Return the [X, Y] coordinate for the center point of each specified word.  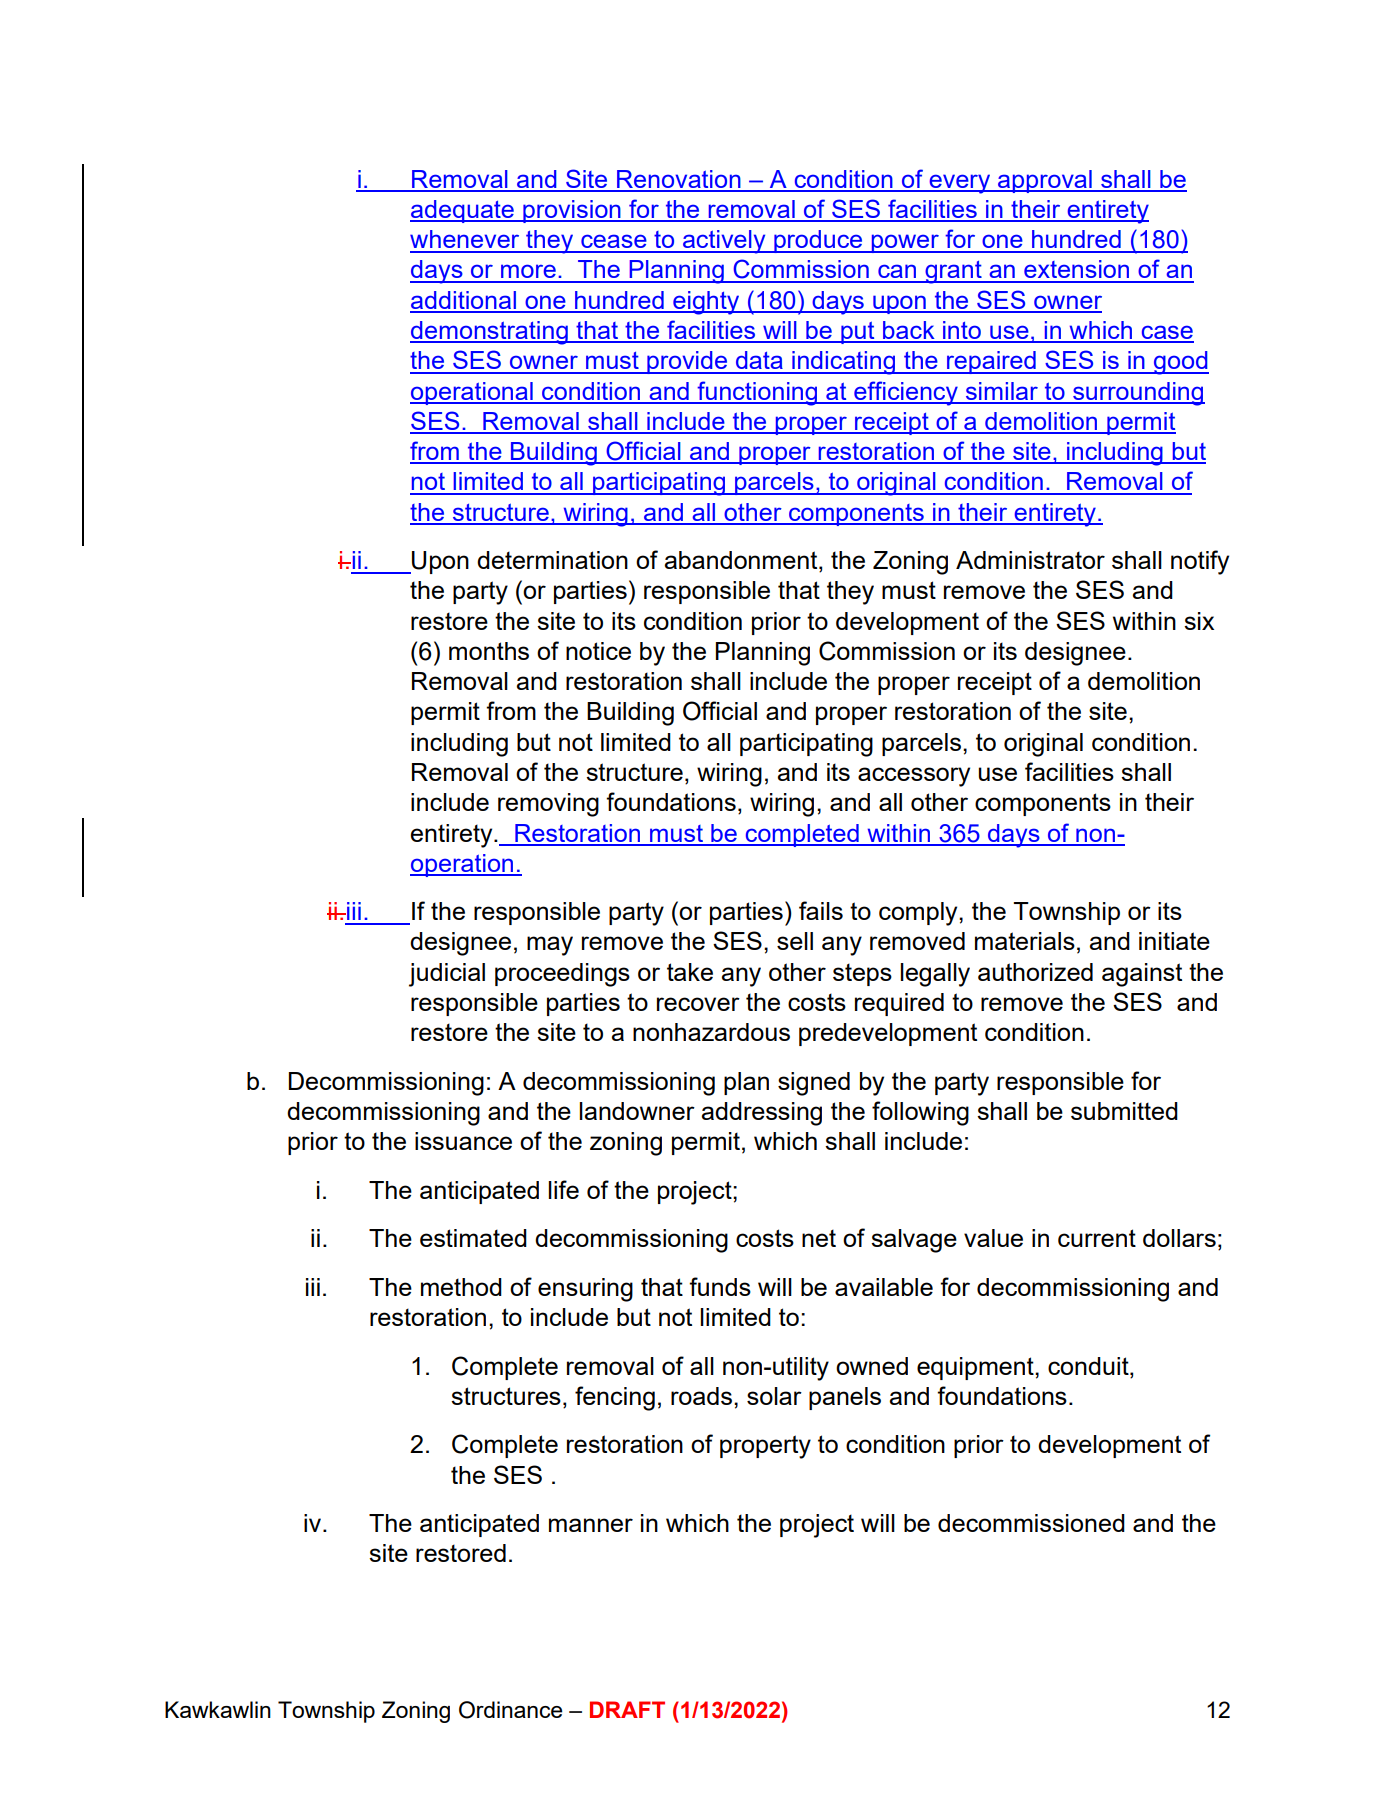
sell [795, 941]
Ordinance [510, 1710]
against [1142, 975]
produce [818, 241]
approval [1045, 181]
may [550, 946]
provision [572, 211]
